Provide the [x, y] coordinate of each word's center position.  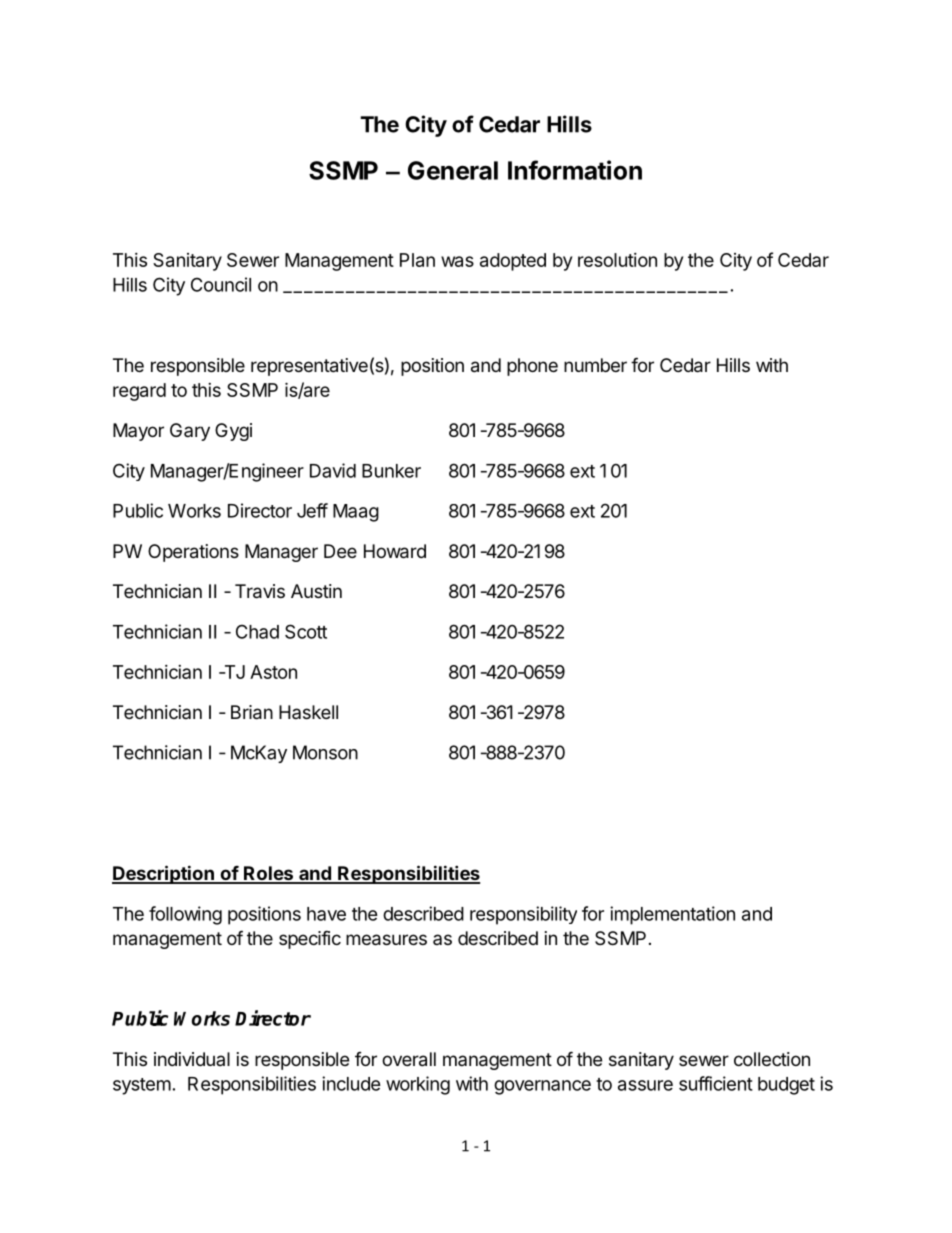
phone [532, 367]
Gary [190, 432]
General [453, 170]
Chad [257, 631]
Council [221, 284]
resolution [617, 260]
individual [192, 1059]
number [595, 365]
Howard [395, 551]
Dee [340, 551]
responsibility [523, 915]
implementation [672, 915]
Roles [268, 874]
